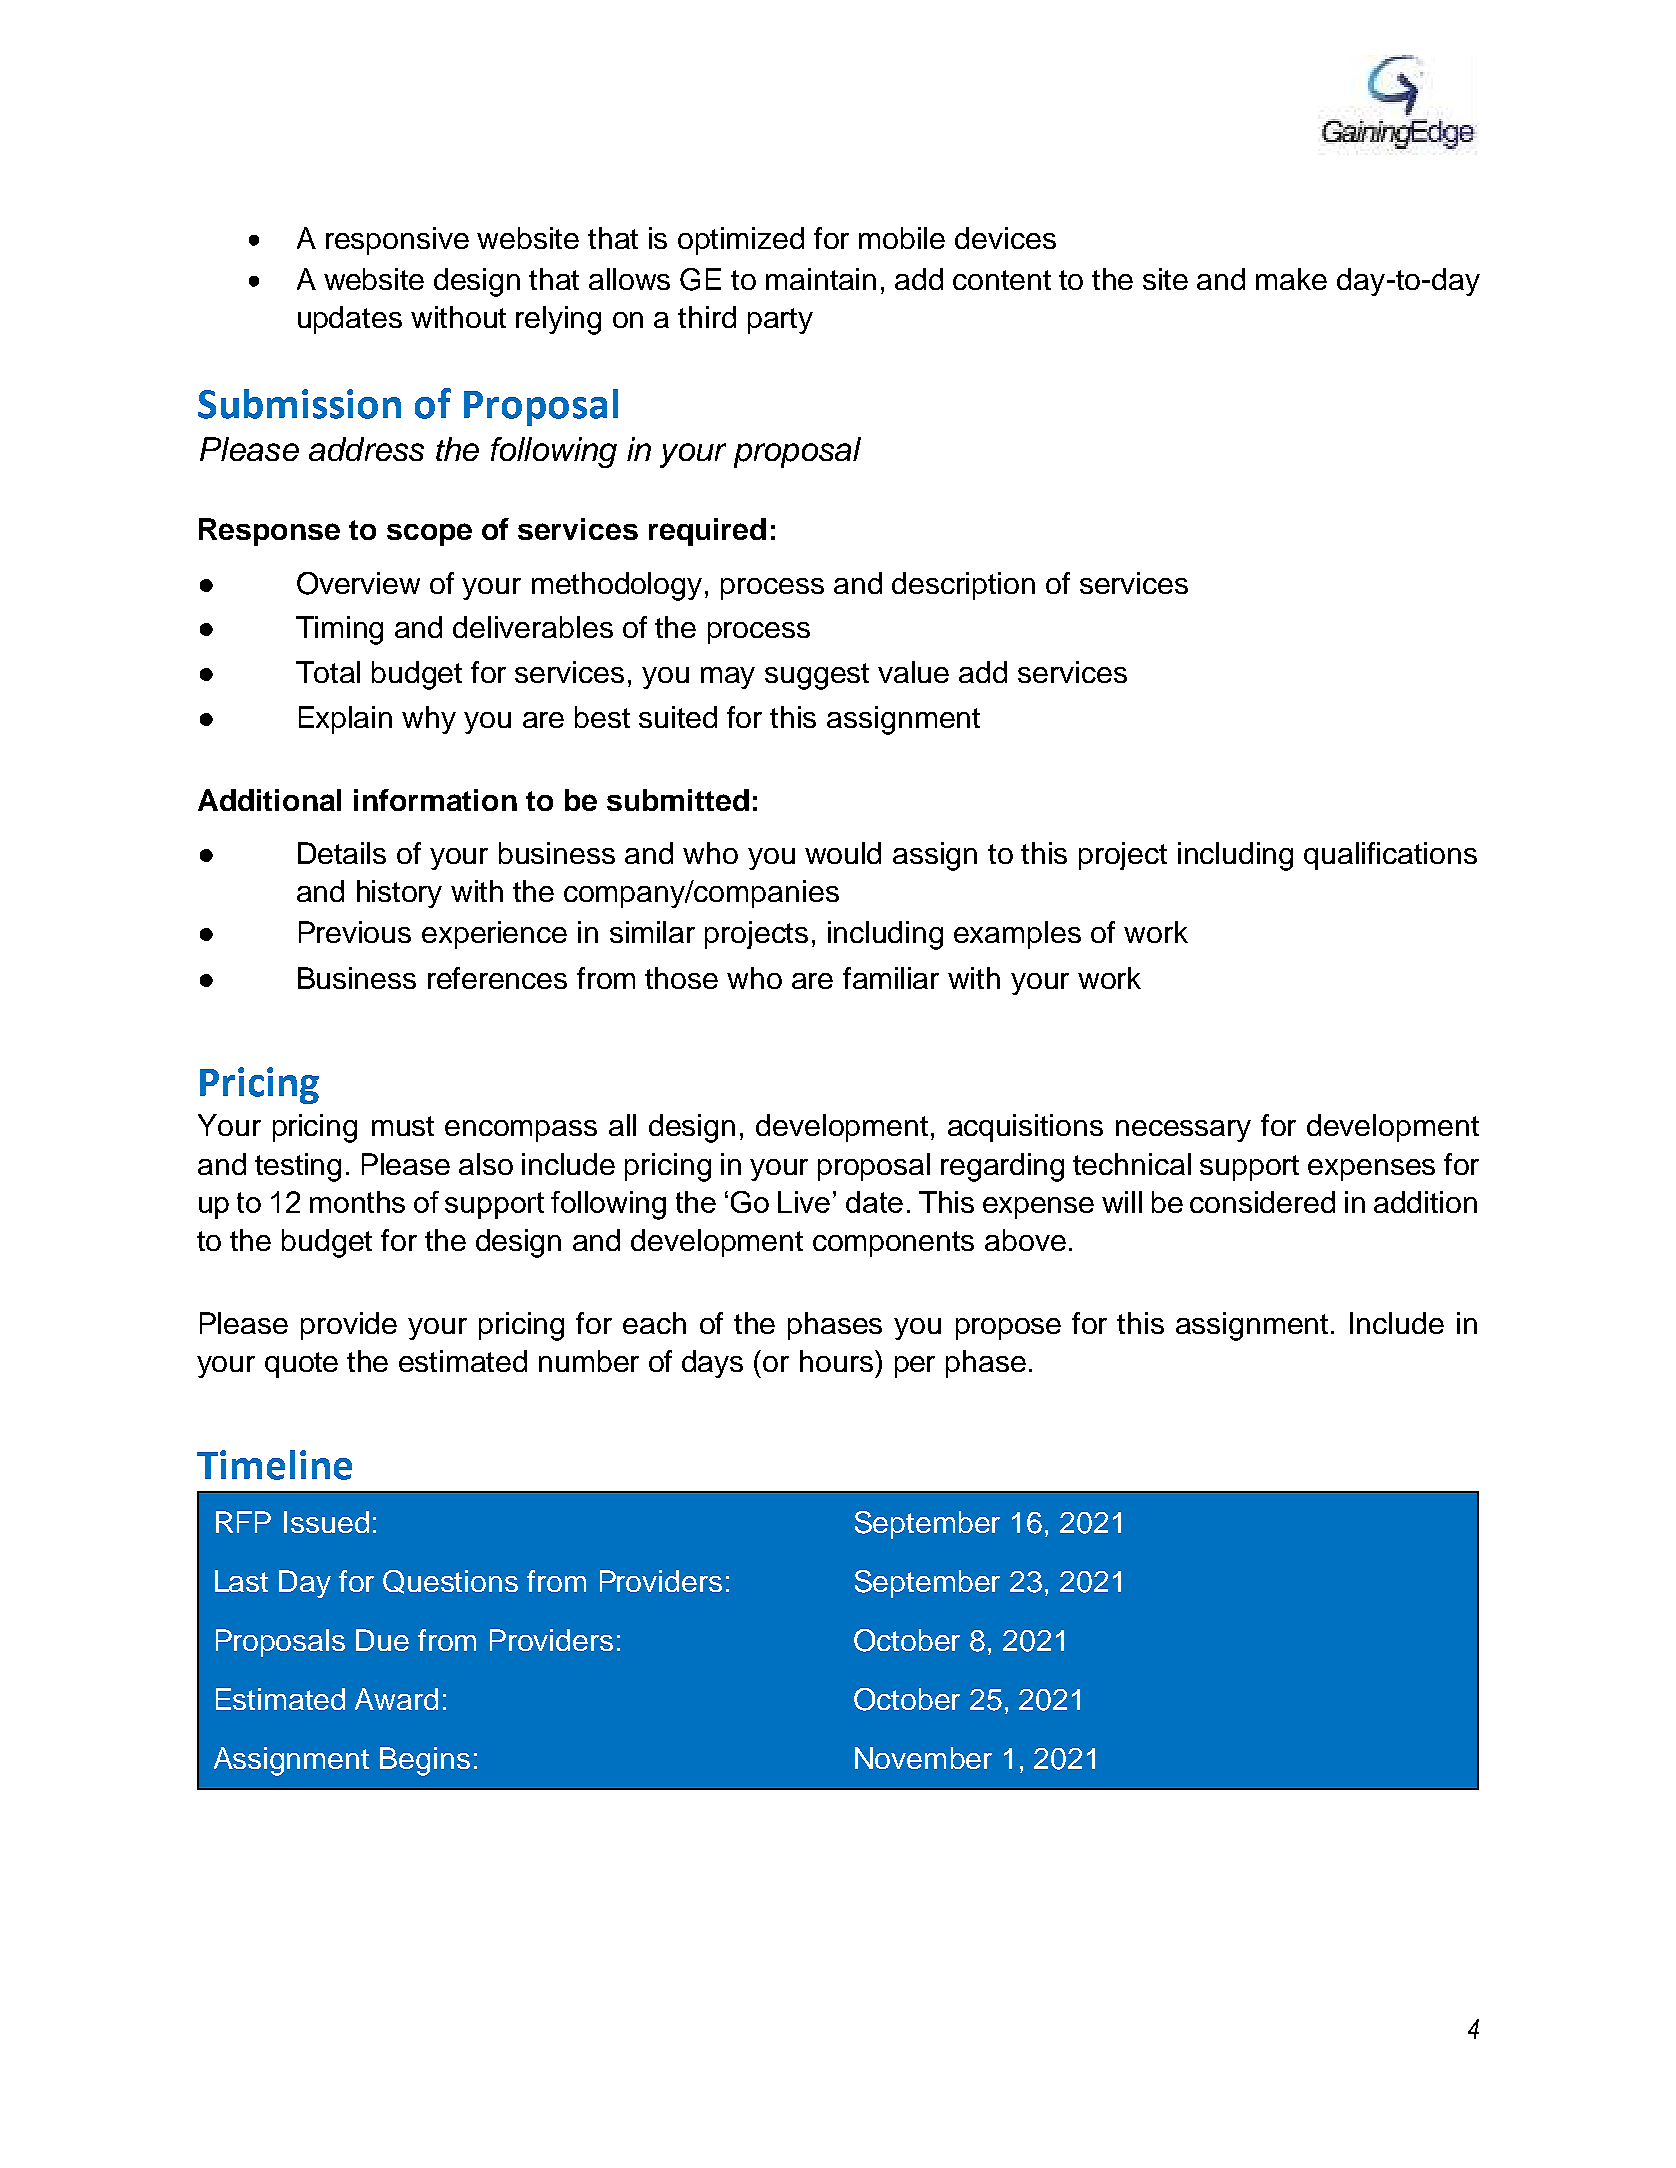 This image has height=2168, width=1676. Describe the element at coordinates (397, 241) in the image. I see `responsive` at that location.
